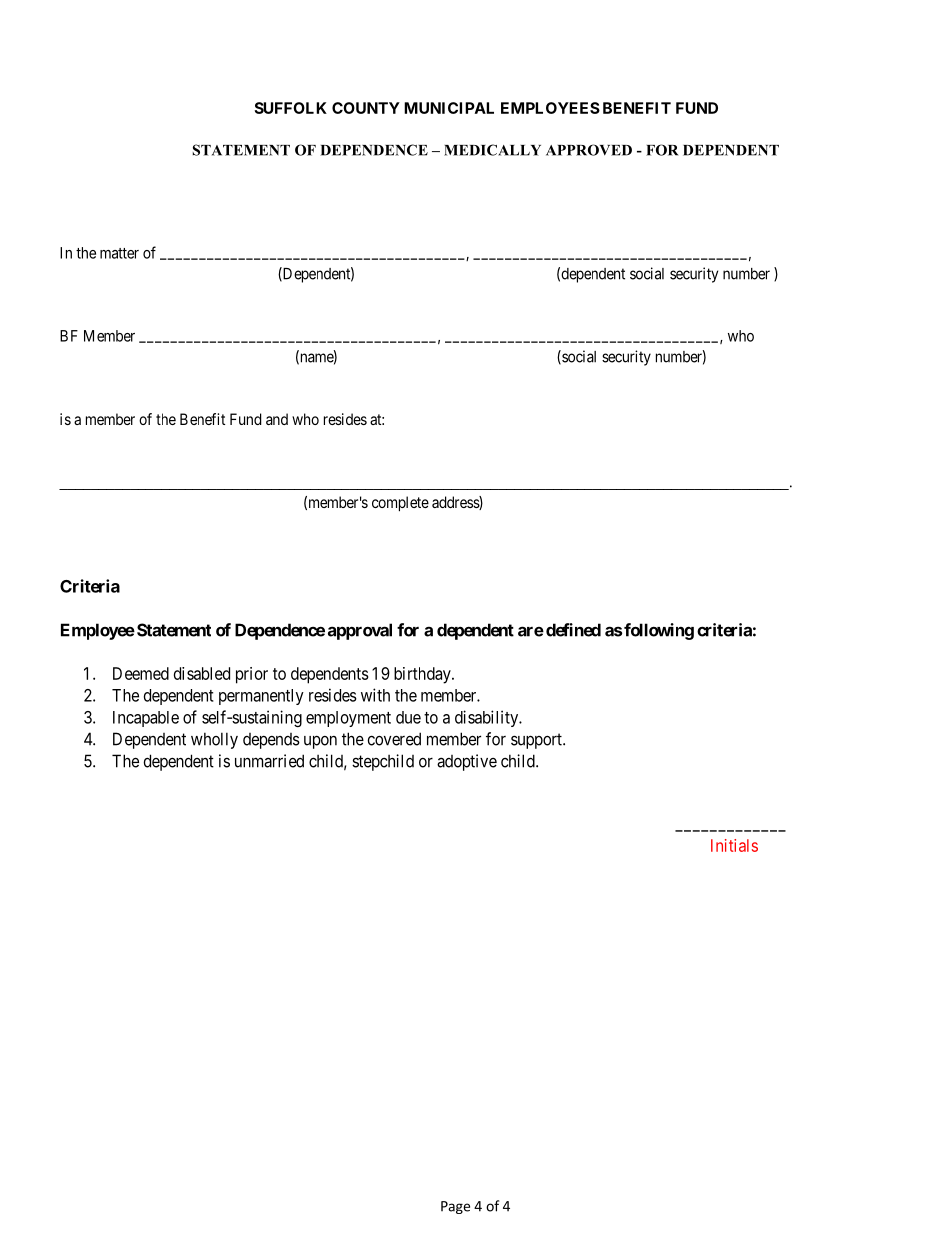 This screenshot has height=1233, width=952. What do you see at coordinates (734, 845) in the screenshot?
I see `Initials` at bounding box center [734, 845].
